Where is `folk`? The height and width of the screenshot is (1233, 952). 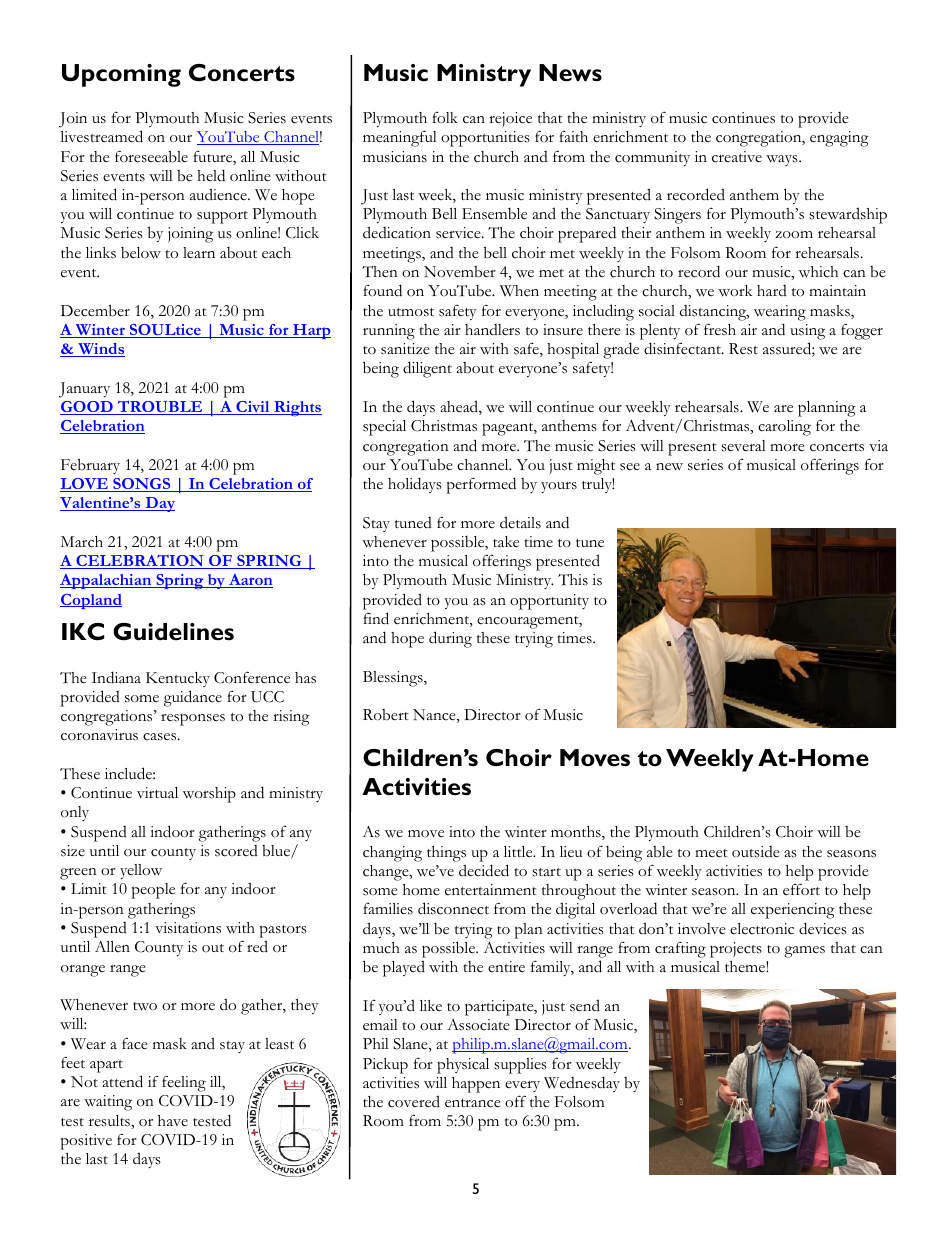 folk is located at coordinates (445, 118).
